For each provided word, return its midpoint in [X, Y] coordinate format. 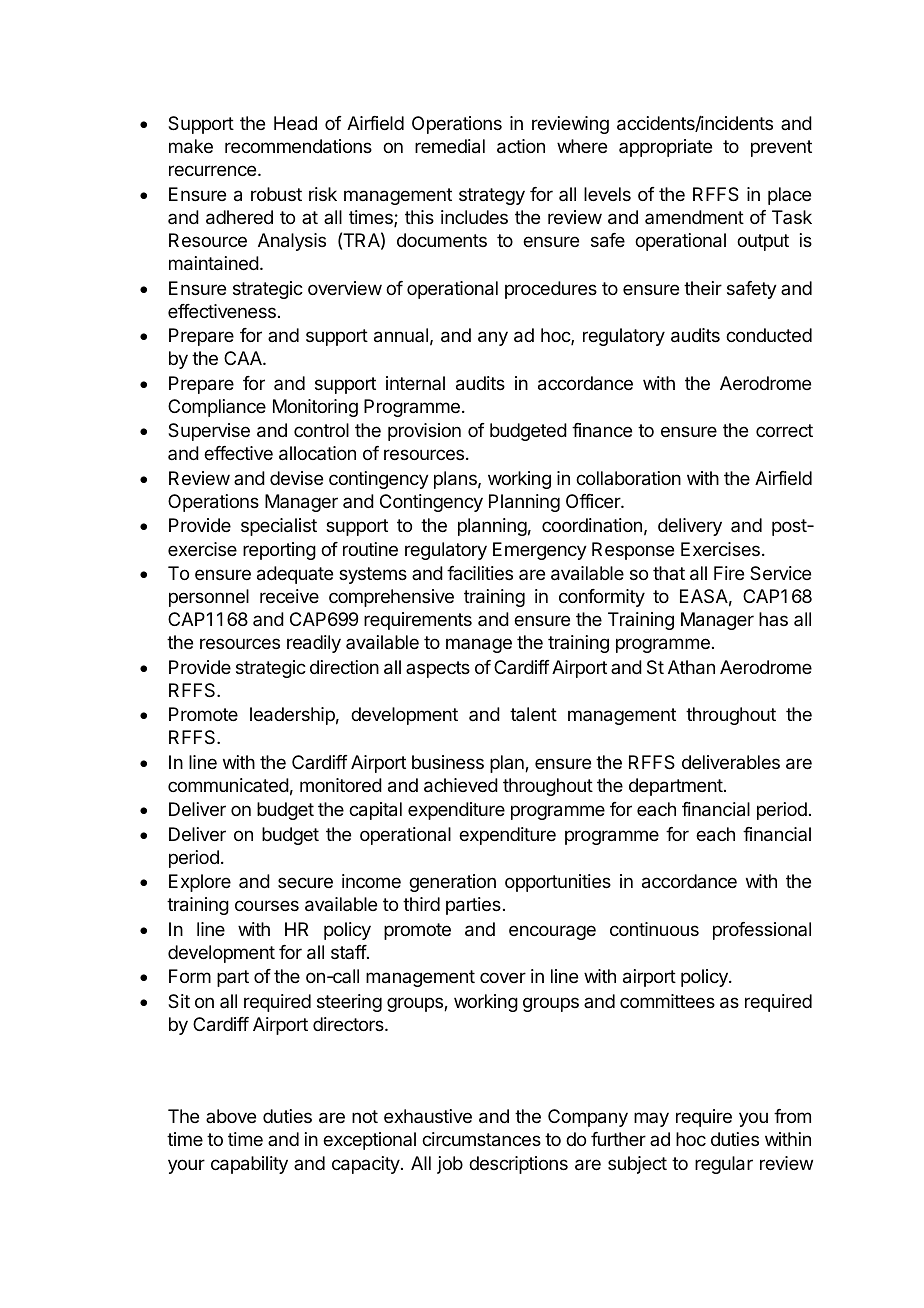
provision [424, 432]
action [521, 146]
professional [762, 931]
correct [784, 430]
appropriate [665, 148]
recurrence [212, 170]
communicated [228, 785]
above [231, 1116]
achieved [461, 785]
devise [296, 478]
